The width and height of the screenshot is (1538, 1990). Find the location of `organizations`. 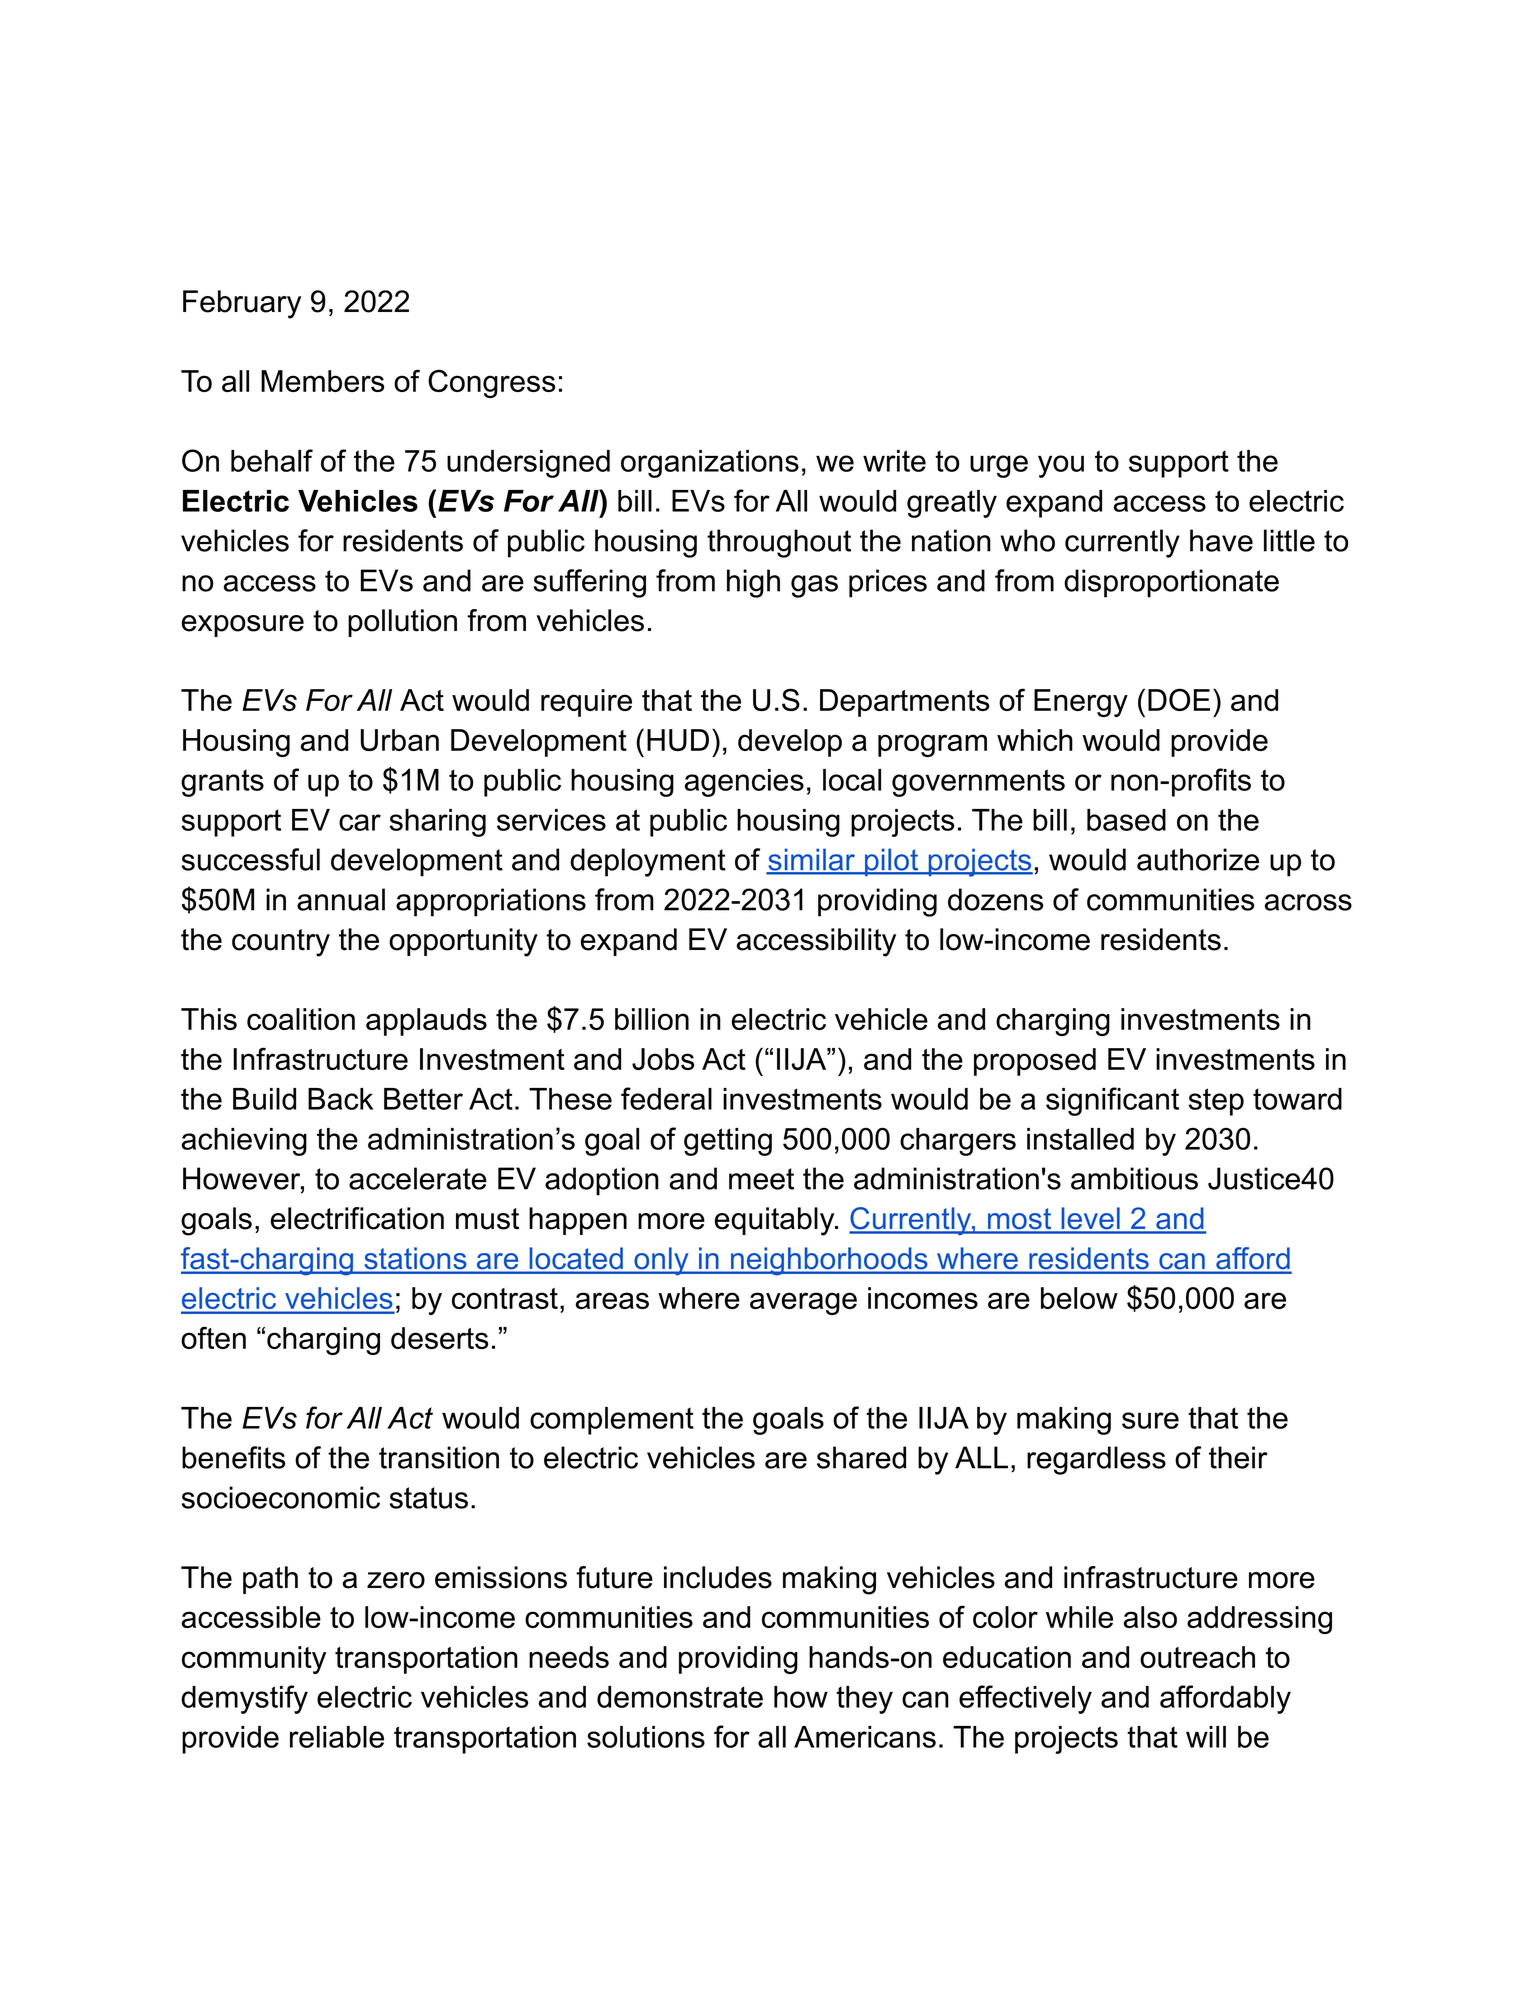

organizations is located at coordinates (710, 464).
